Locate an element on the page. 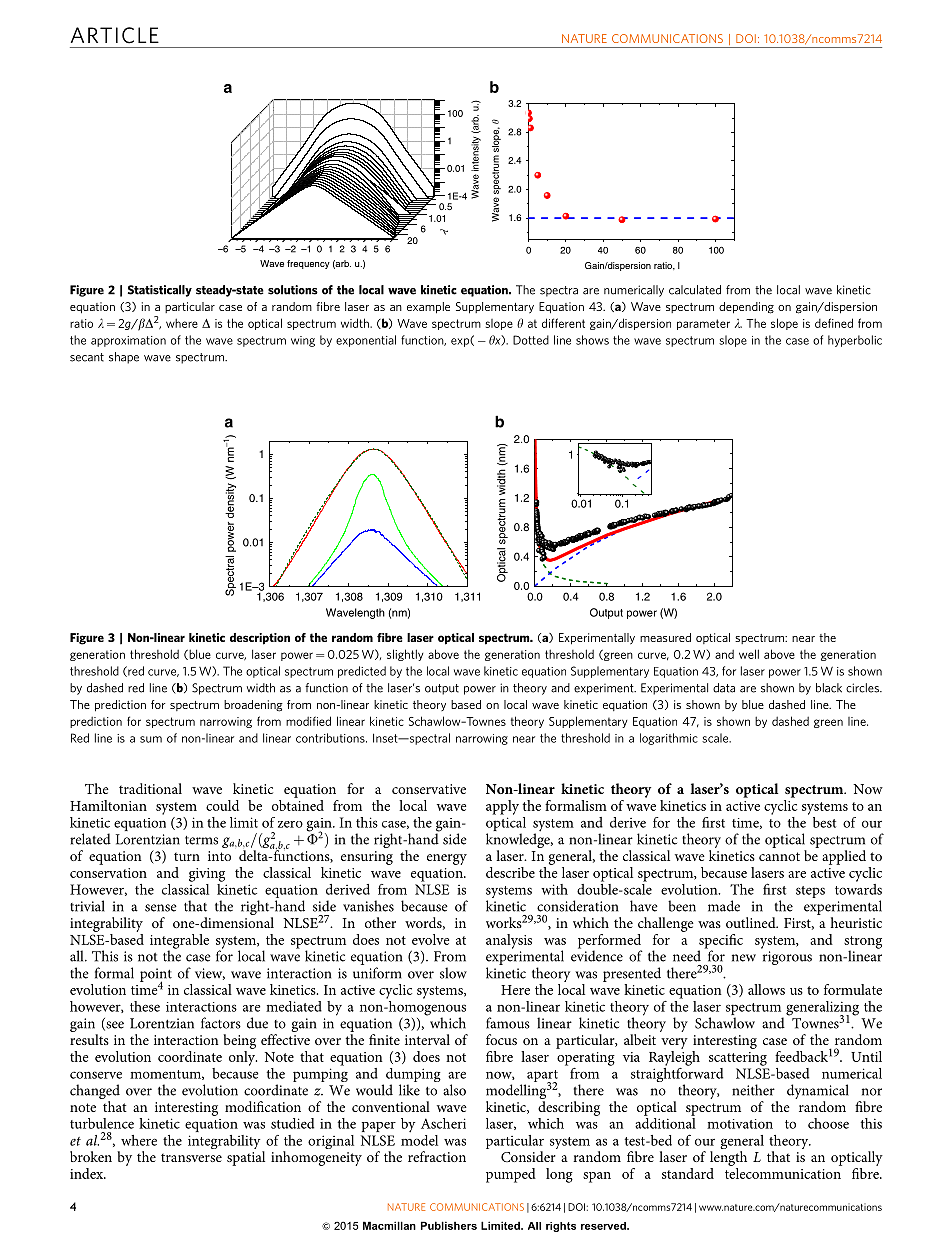 The height and width of the document is (1251, 952). best is located at coordinates (824, 822).
